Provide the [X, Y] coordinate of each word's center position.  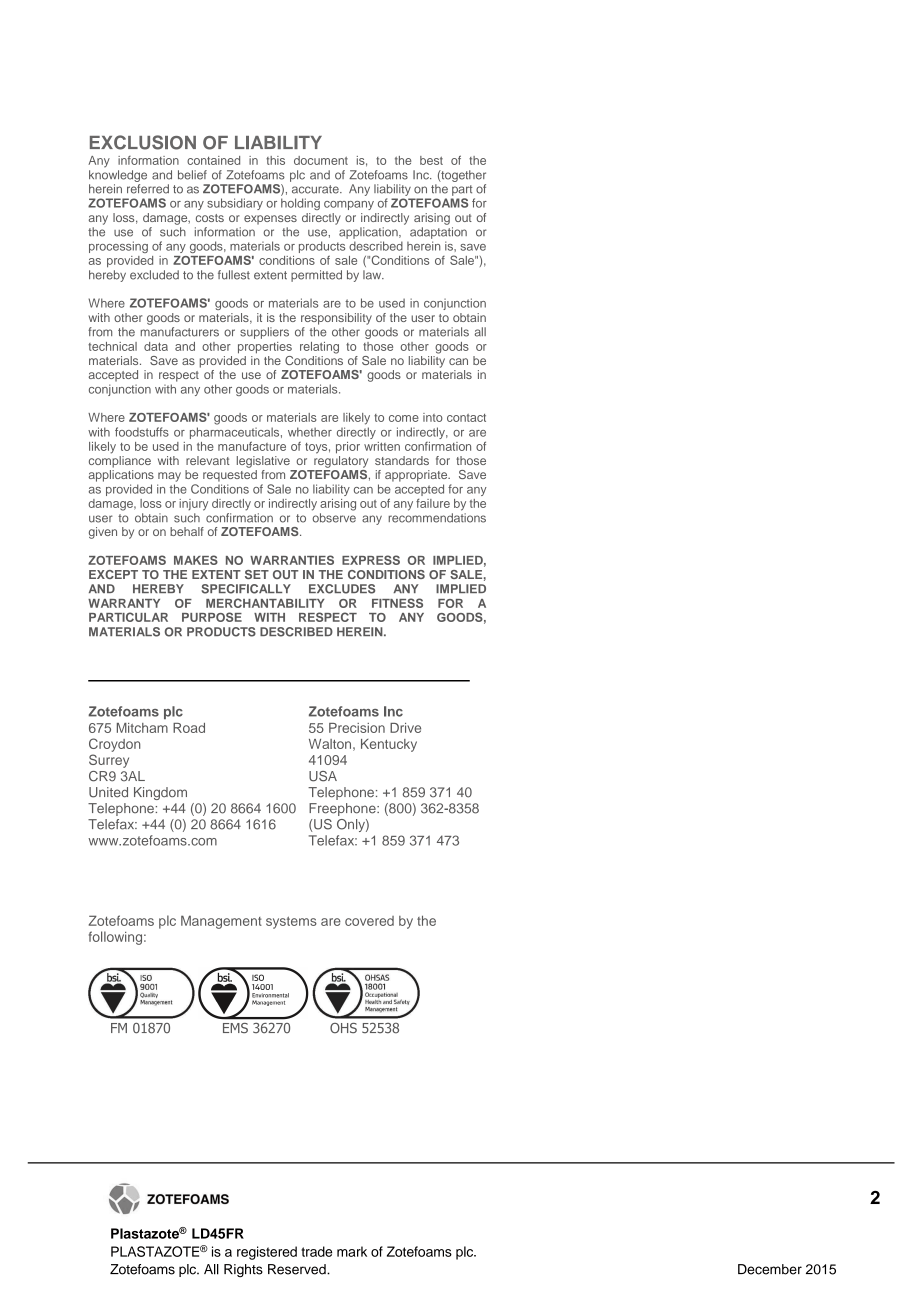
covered [369, 921]
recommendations [437, 518]
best [431, 160]
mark [352, 1251]
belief [192, 175]
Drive [405, 728]
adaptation [438, 233]
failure [433, 503]
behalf [187, 531]
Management [221, 922]
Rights [243, 1271]
